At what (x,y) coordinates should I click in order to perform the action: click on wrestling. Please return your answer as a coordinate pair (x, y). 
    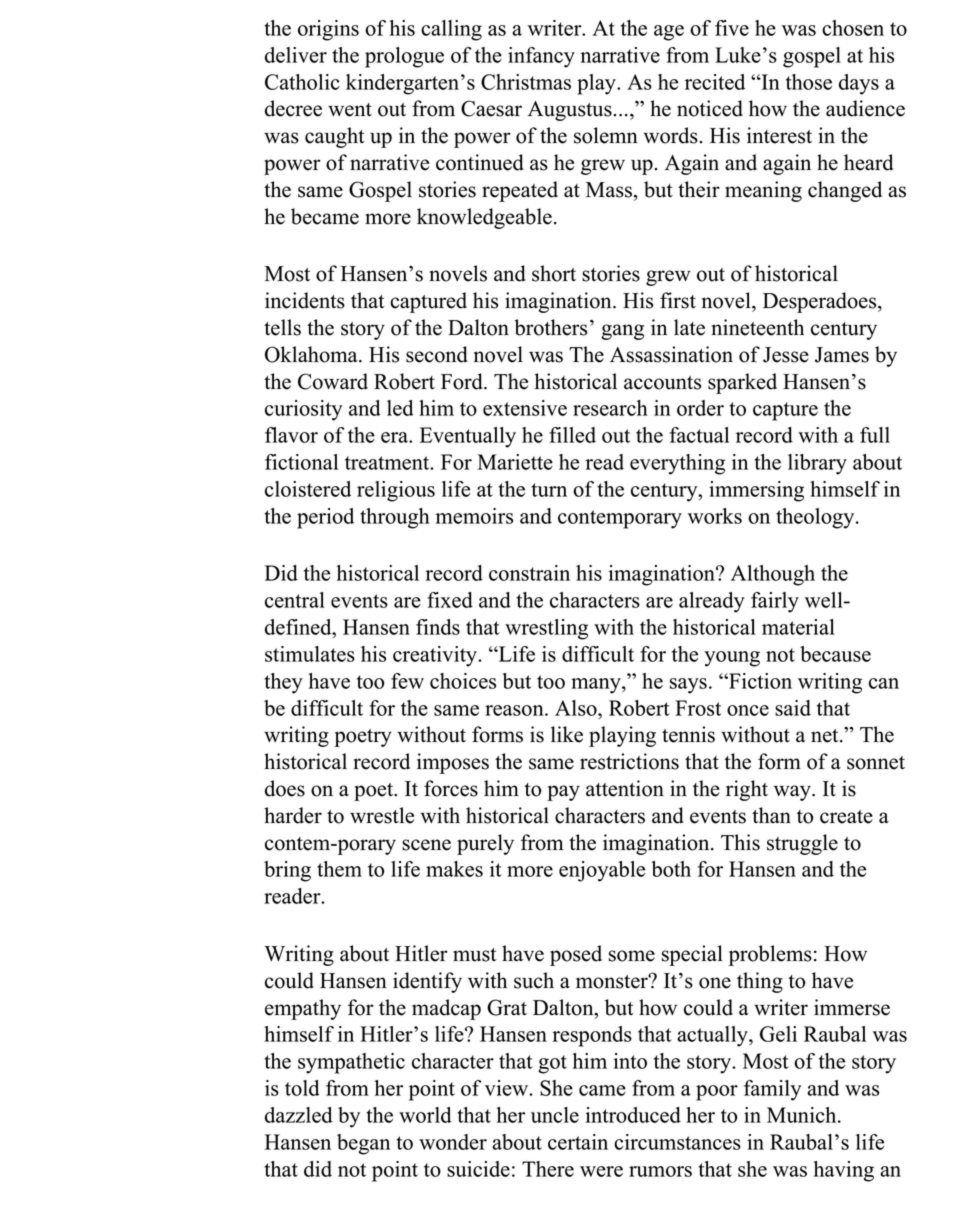
    Looking at the image, I should click on (546, 629).
